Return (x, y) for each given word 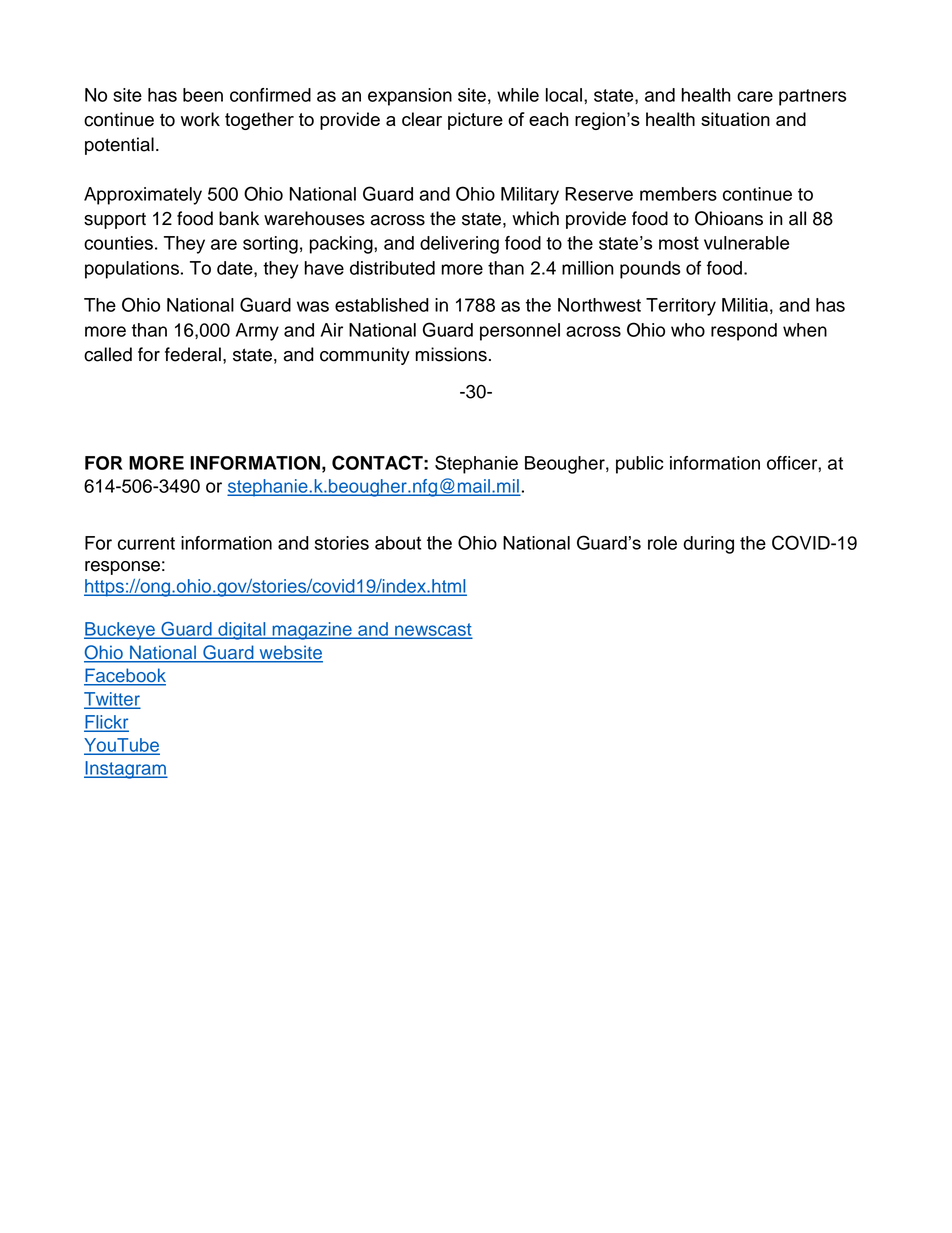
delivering (459, 245)
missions (451, 354)
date (236, 269)
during (708, 545)
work (200, 119)
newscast (432, 630)
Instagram (126, 770)
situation (735, 119)
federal (193, 354)
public (639, 465)
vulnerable (746, 243)
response (122, 568)
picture (475, 121)
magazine (312, 631)
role (662, 543)
